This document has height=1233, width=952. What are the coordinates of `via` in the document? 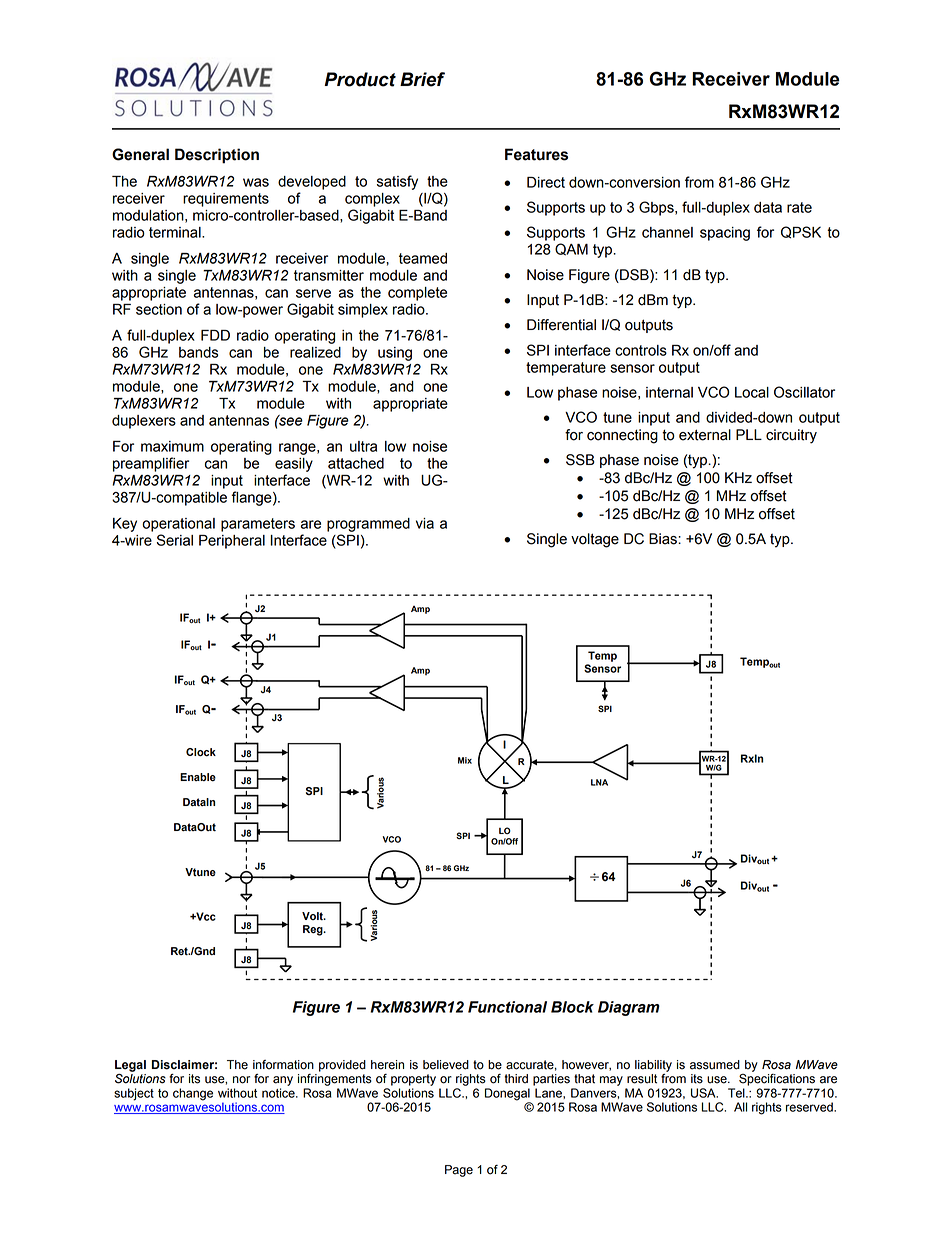 It's located at (425, 523).
